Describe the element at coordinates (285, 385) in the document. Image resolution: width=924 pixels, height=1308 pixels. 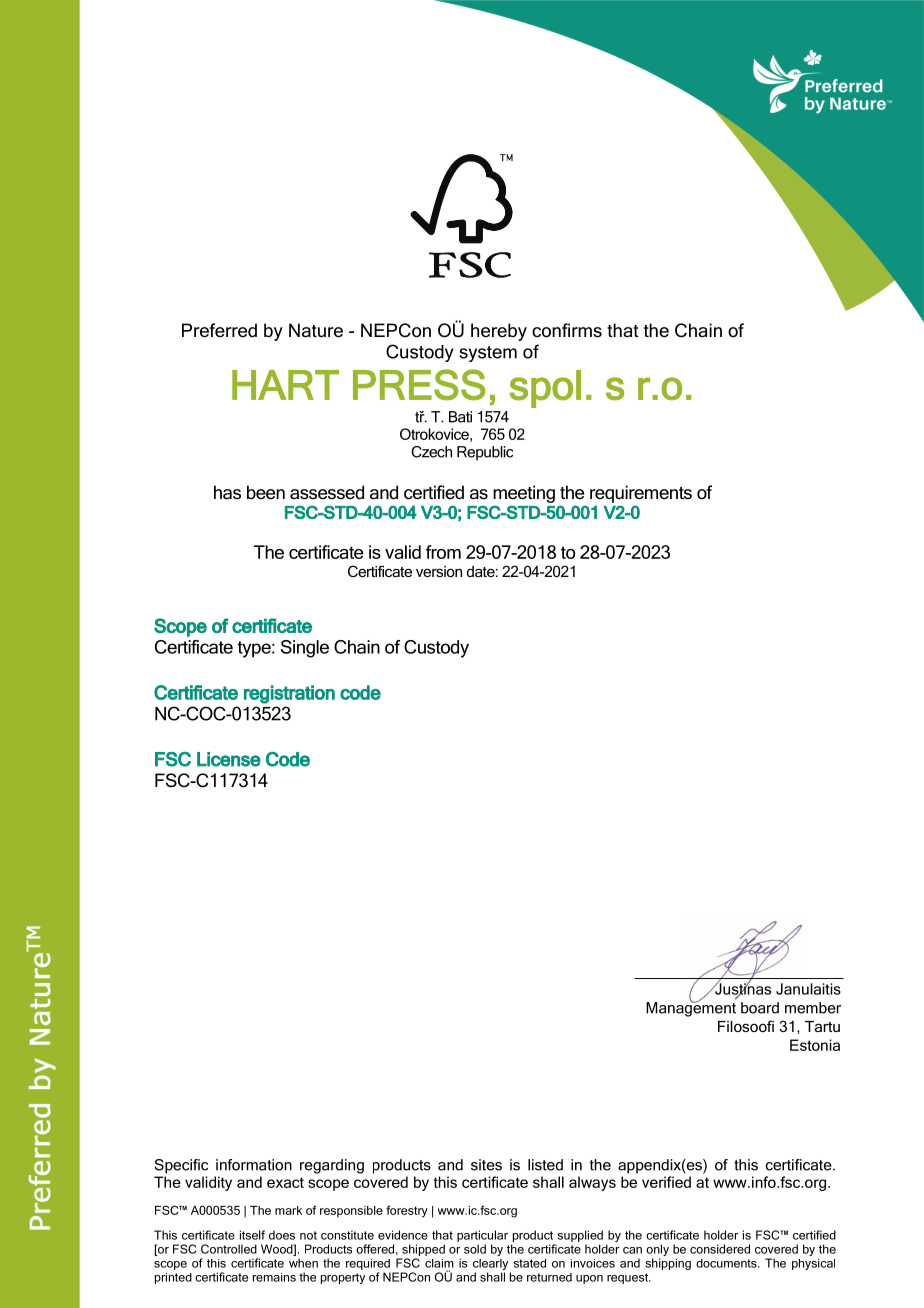
I see `HART` at that location.
